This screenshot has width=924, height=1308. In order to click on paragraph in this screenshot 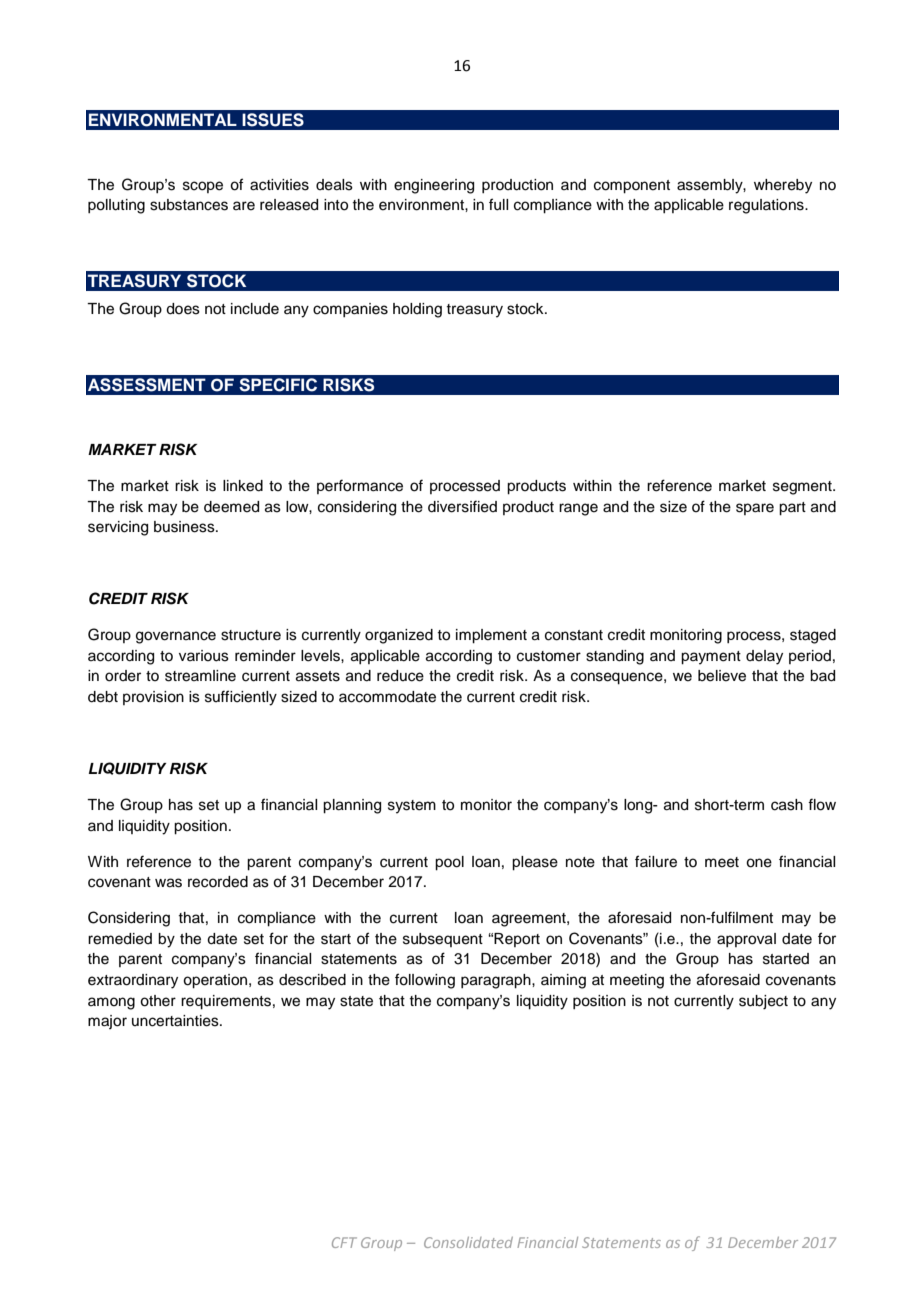, I will do `click(497, 981)`.
